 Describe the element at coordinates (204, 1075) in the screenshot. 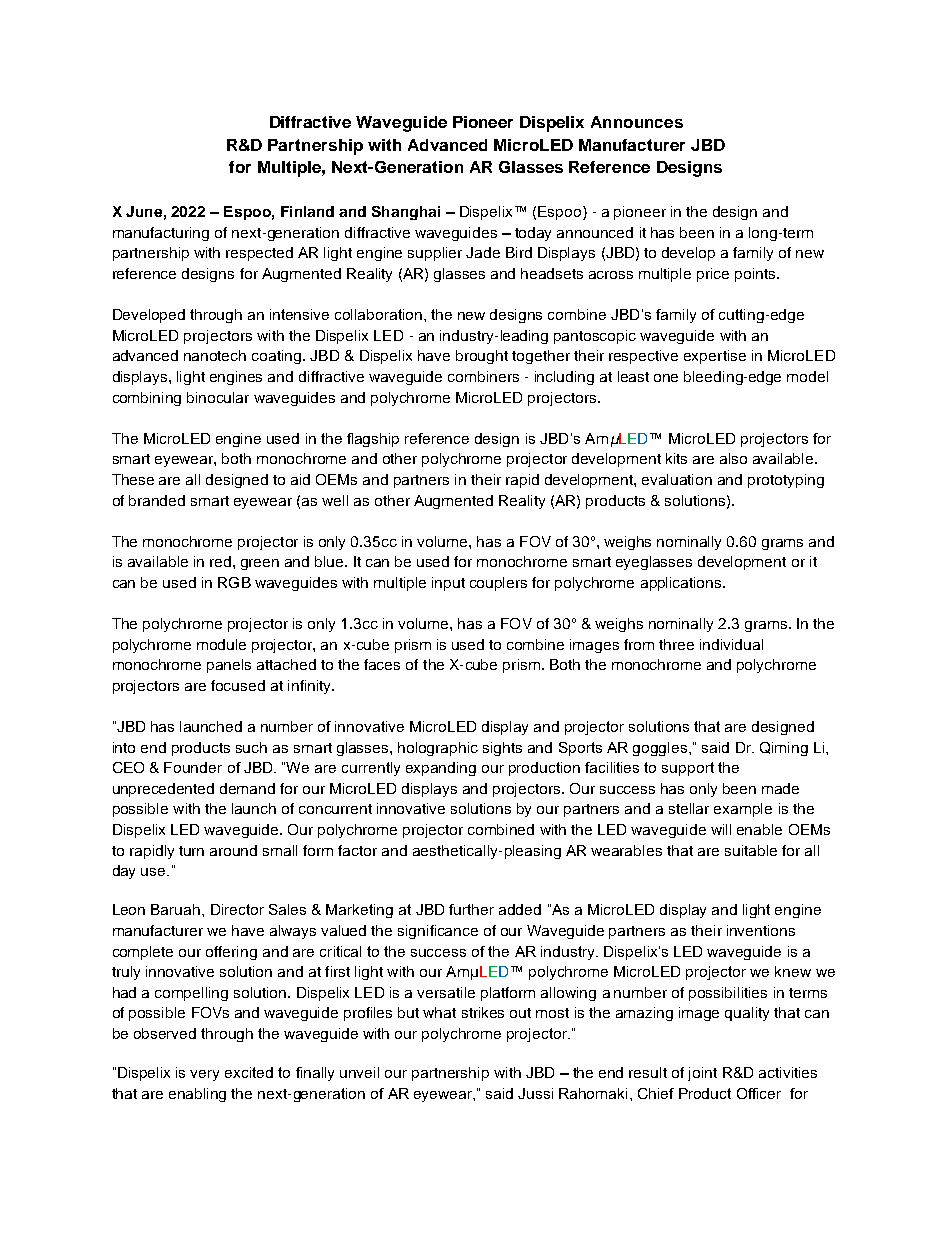

I see `very` at that location.
